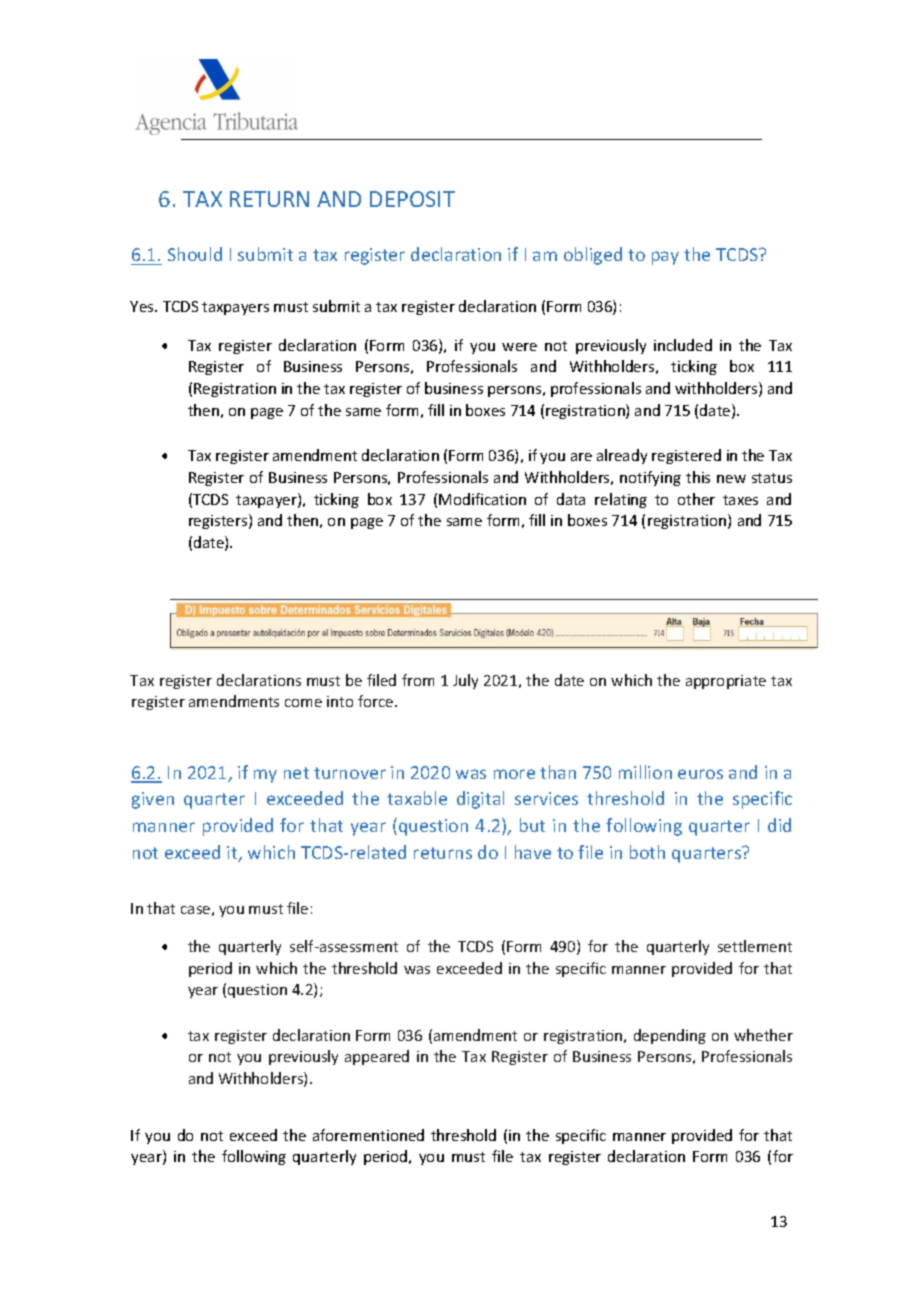 This page has width=924, height=1308. I want to click on Should, so click(195, 254).
